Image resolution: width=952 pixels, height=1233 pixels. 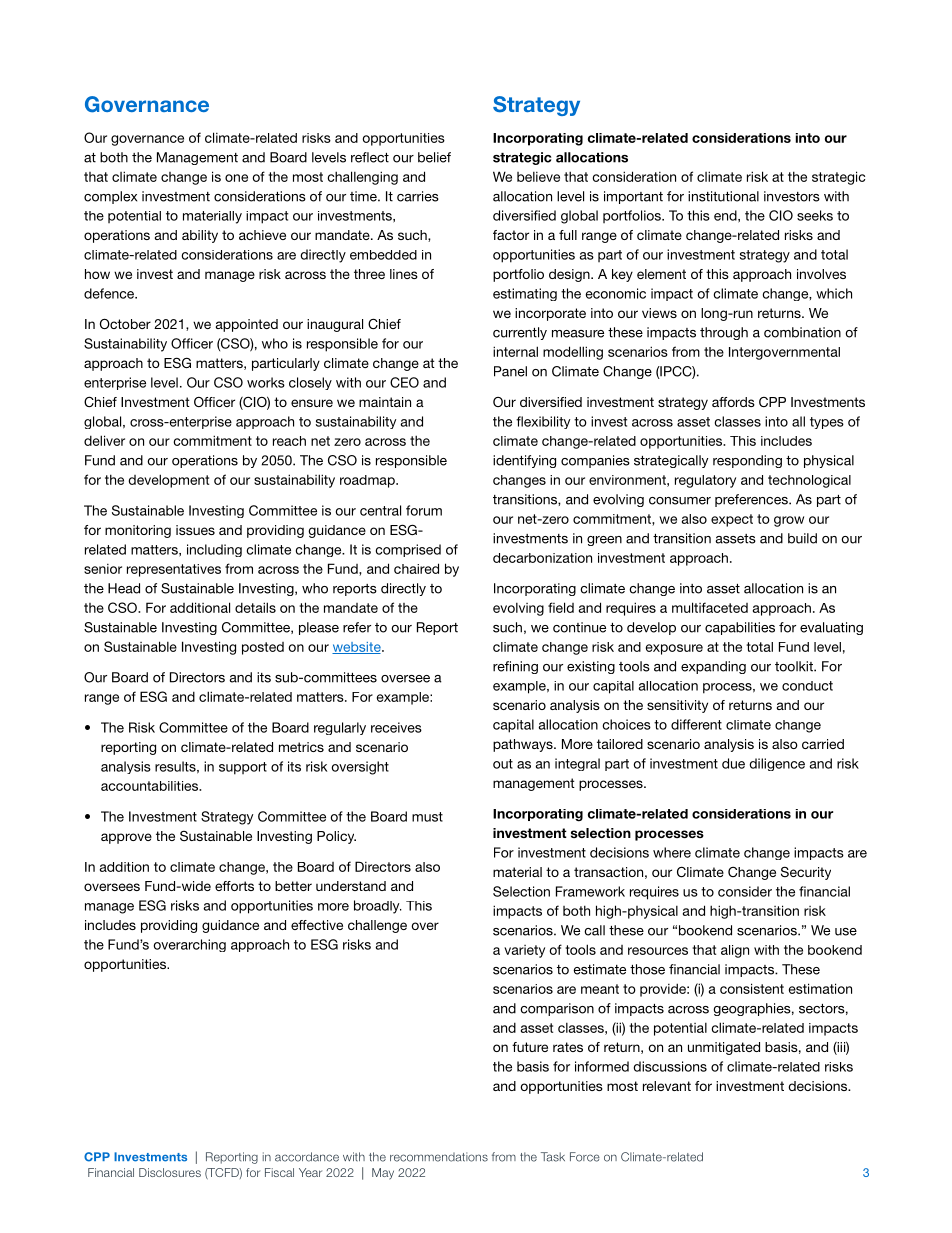 What do you see at coordinates (170, 1172) in the document?
I see `Disclosures` at bounding box center [170, 1172].
